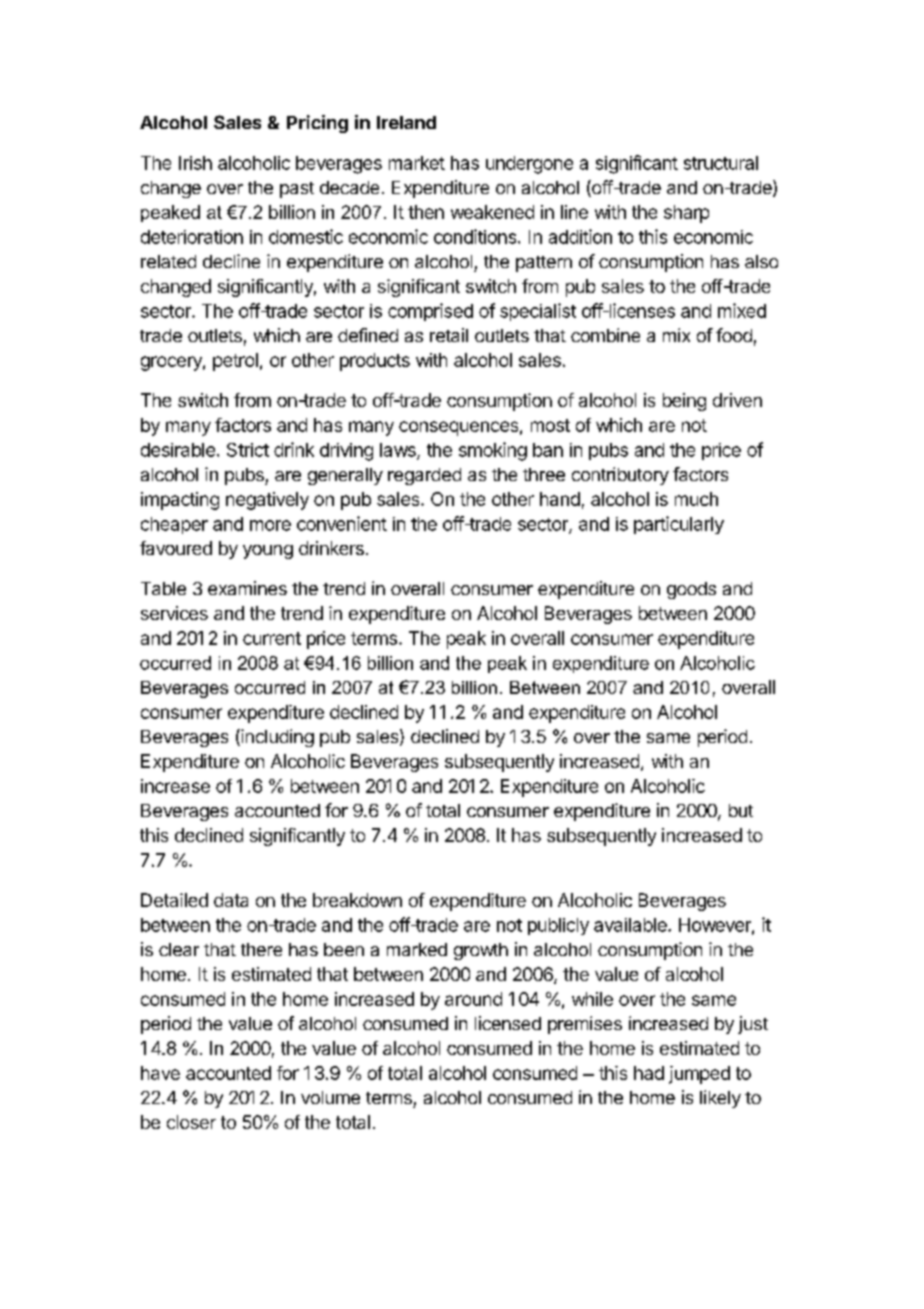  What do you see at coordinates (631, 925) in the screenshot?
I see `available` at bounding box center [631, 925].
